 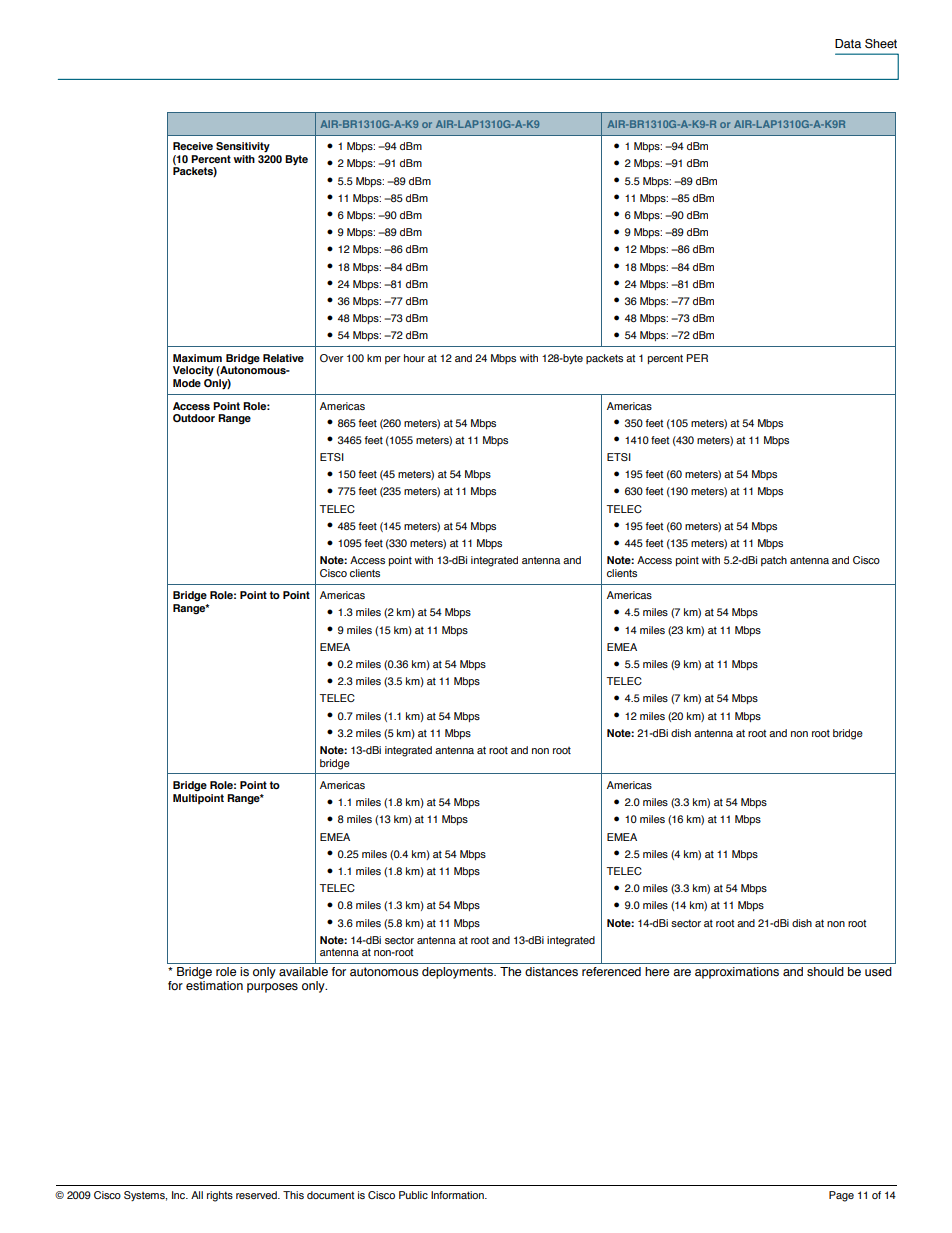 I want to click on Sensitivity, so click(x=243, y=147).
